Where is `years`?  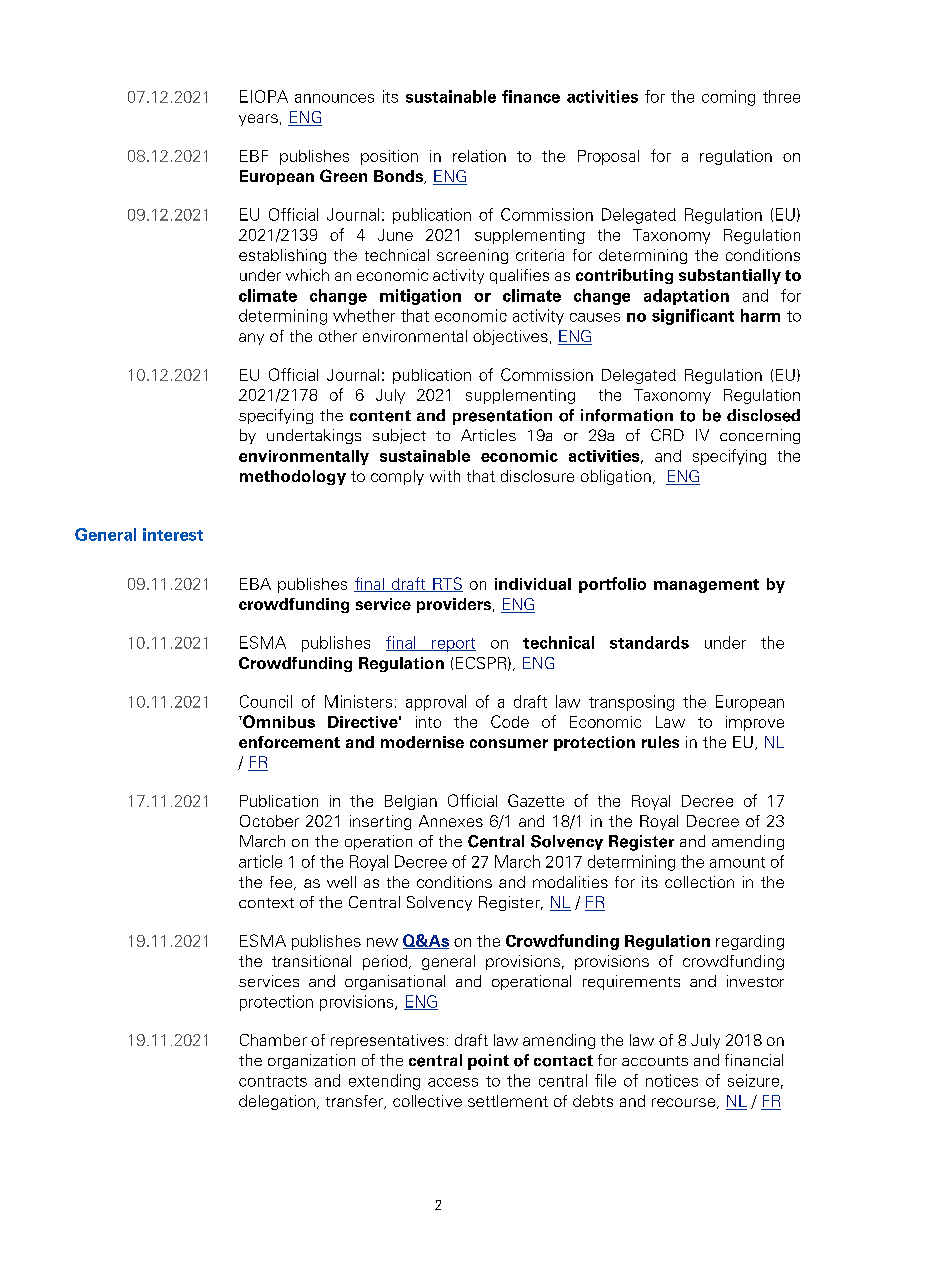 years is located at coordinates (258, 120).
